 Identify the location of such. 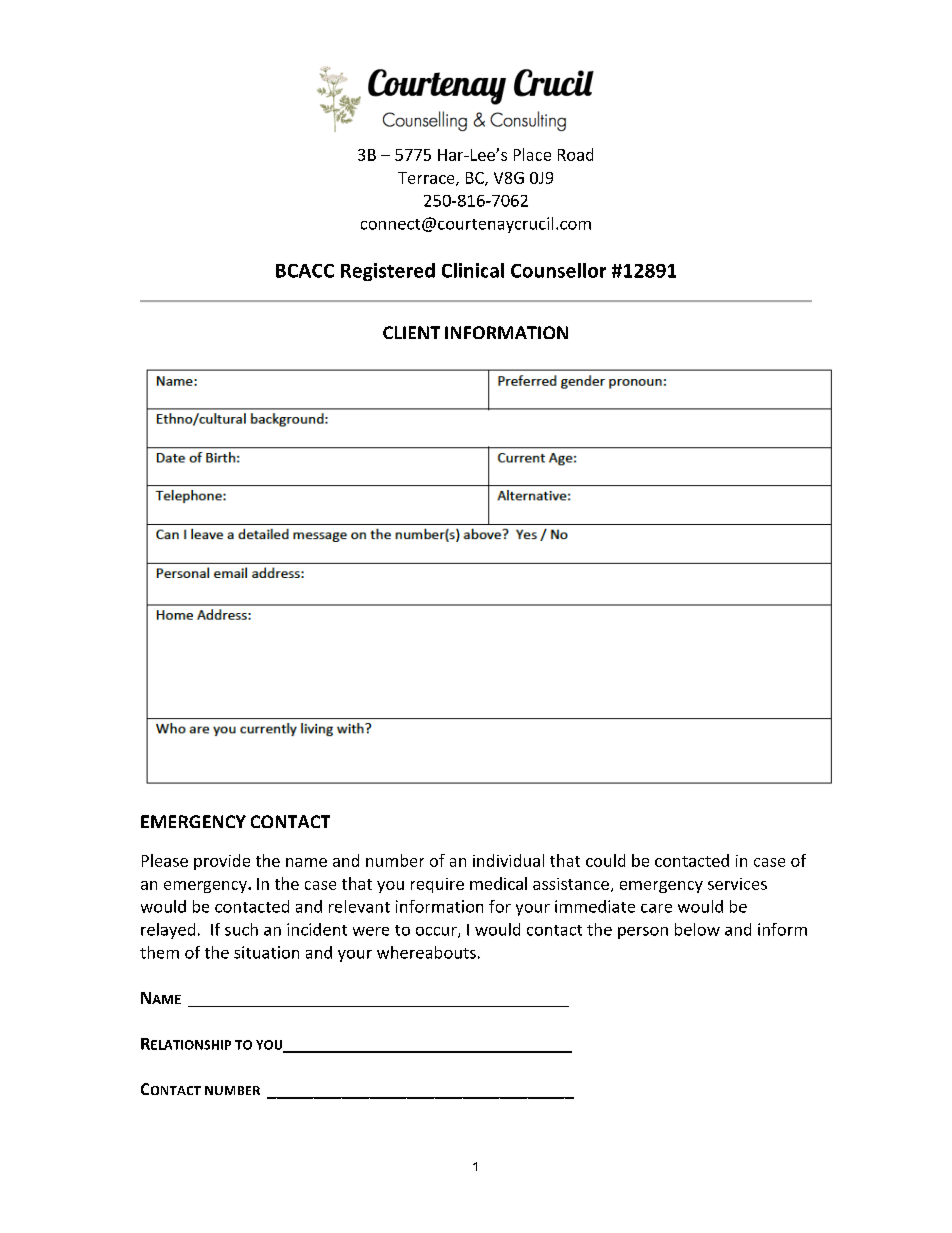
(241, 929).
